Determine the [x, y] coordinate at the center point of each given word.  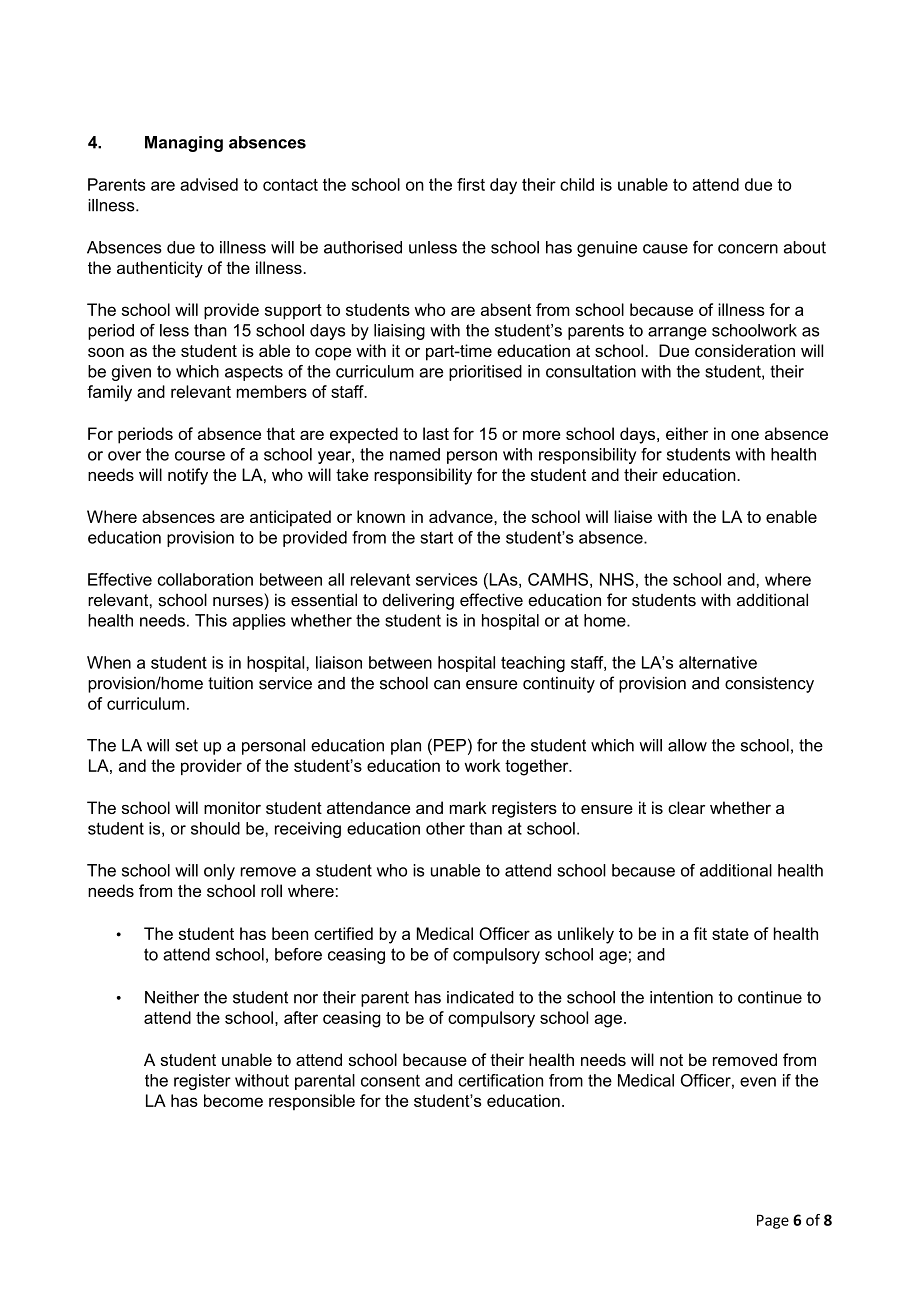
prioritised [485, 373]
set [186, 745]
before [298, 954]
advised [209, 184]
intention [681, 997]
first [471, 184]
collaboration [205, 579]
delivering [418, 601]
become [233, 1100]
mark [468, 807]
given [131, 373]
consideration [745, 350]
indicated [480, 997]
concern [748, 249]
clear [686, 807]
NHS [617, 579]
